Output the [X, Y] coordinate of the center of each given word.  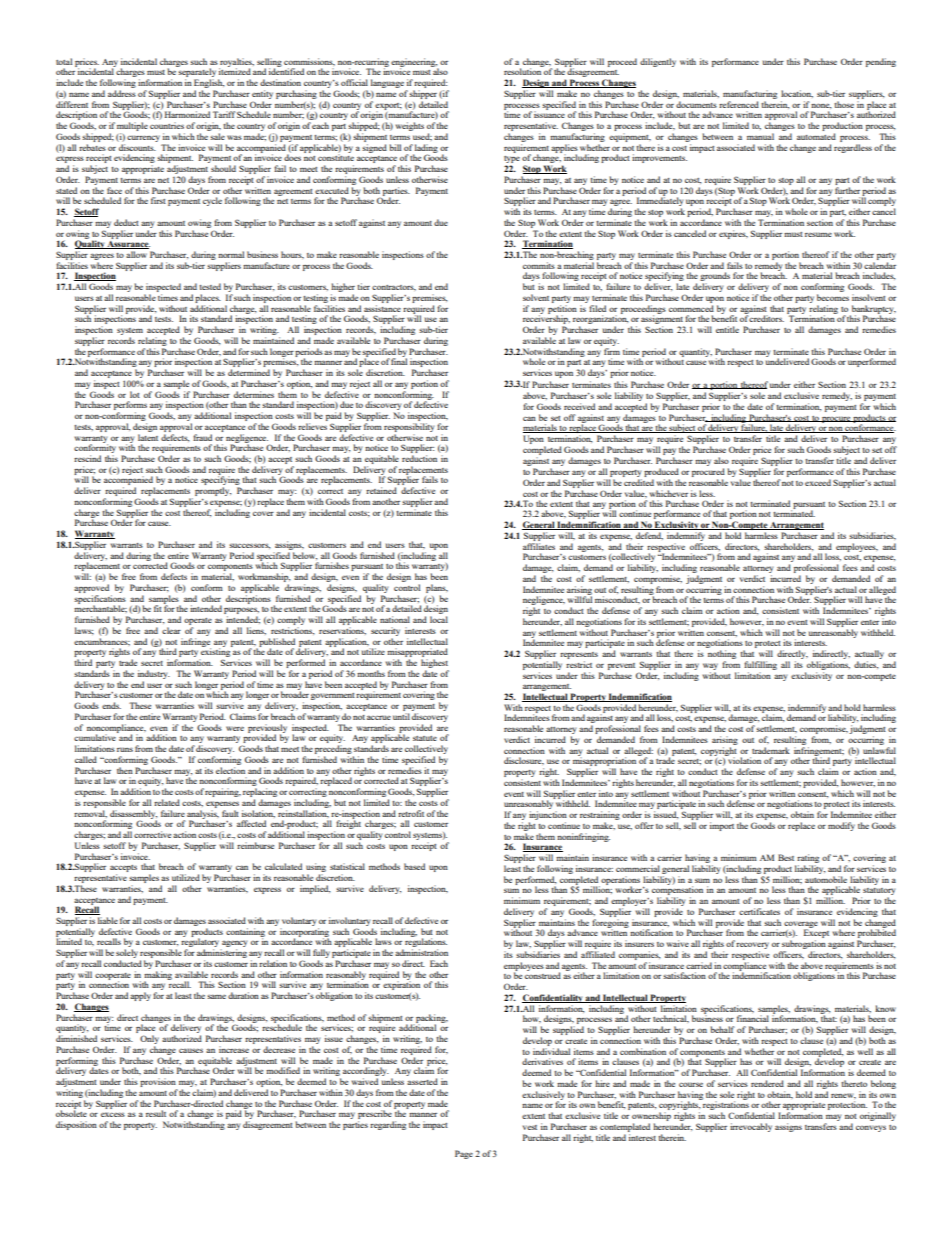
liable [108, 920]
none [821, 106]
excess [113, 1114]
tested [210, 286]
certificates [759, 911]
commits [539, 265]
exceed [818, 482]
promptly [213, 491]
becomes [833, 297]
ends [111, 705]
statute [425, 738]
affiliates [539, 546]
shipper [423, 94]
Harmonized [187, 114]
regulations [425, 944]
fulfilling [760, 665]
